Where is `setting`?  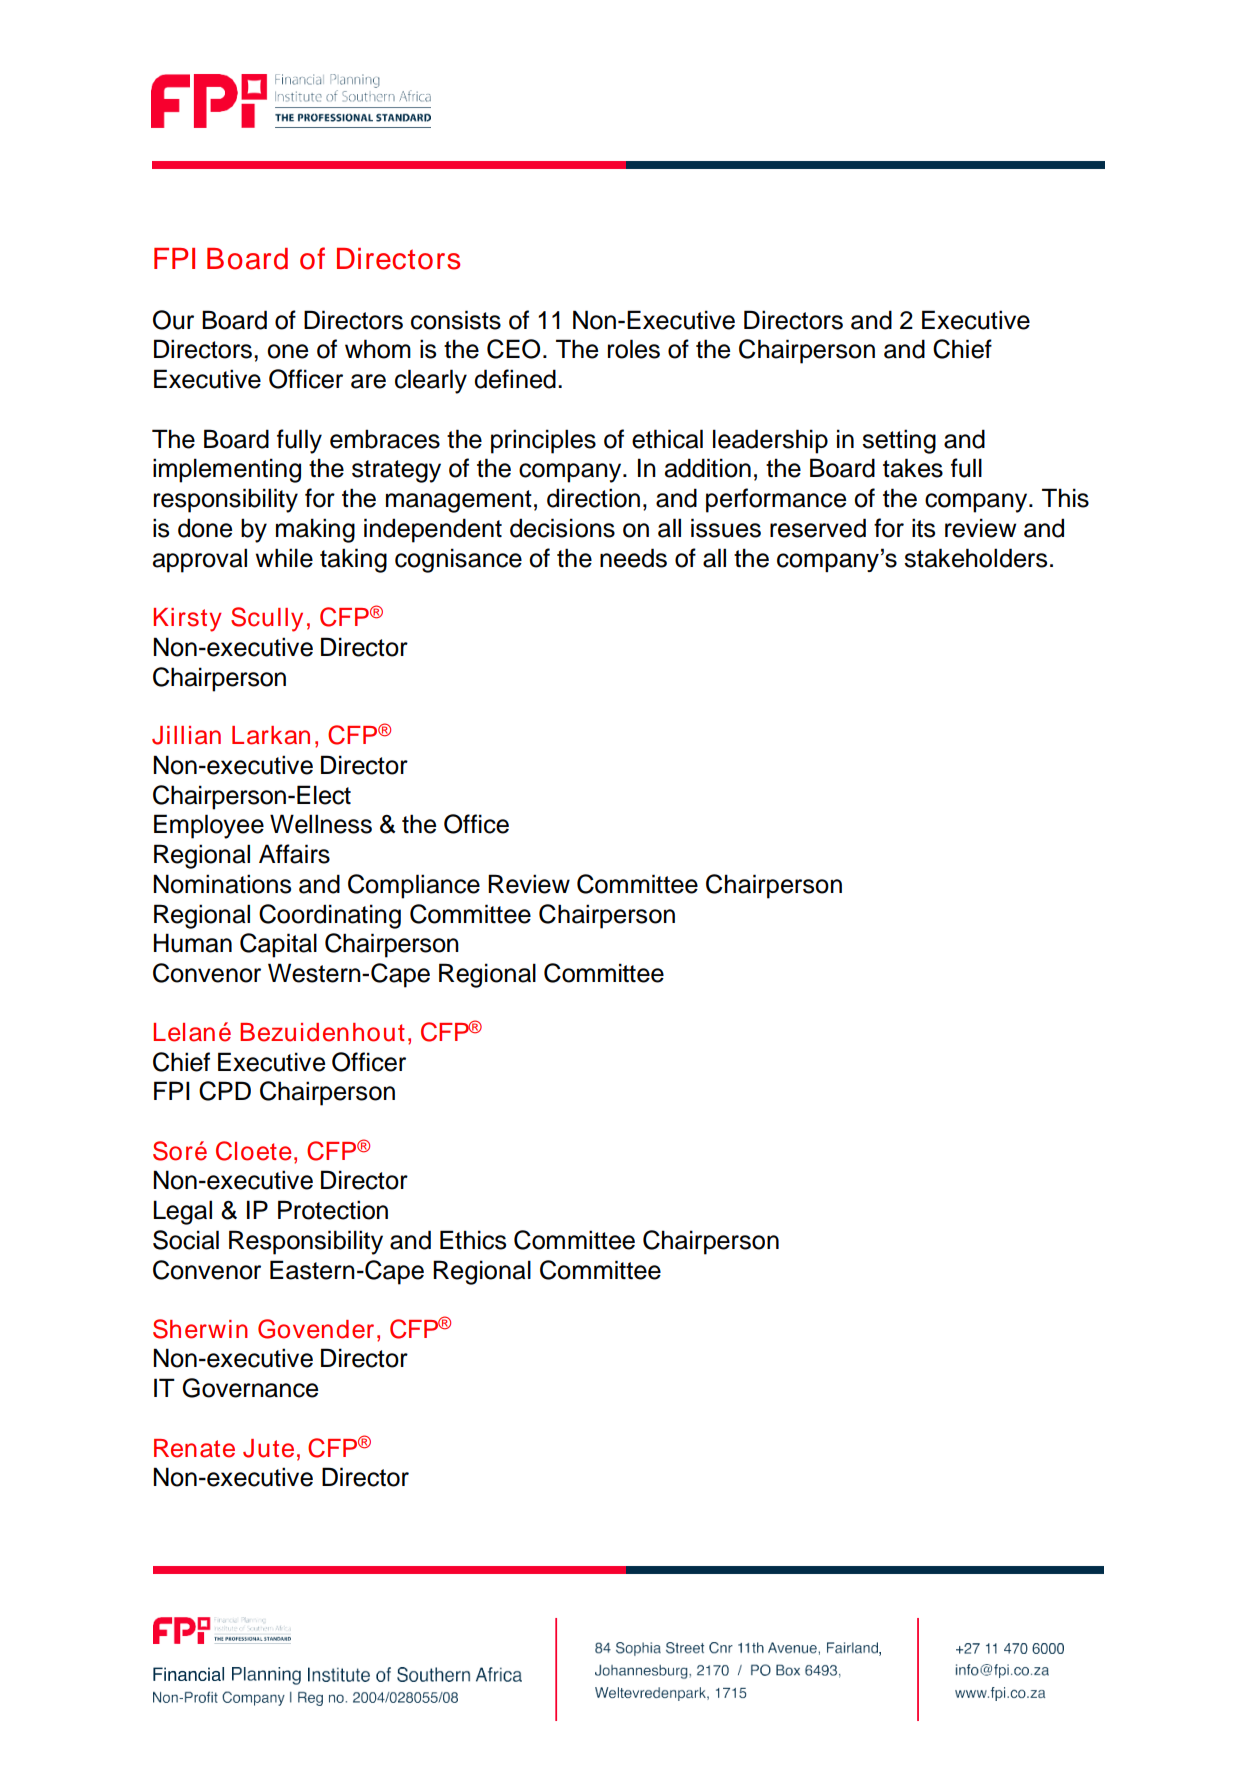 setting is located at coordinates (899, 441).
